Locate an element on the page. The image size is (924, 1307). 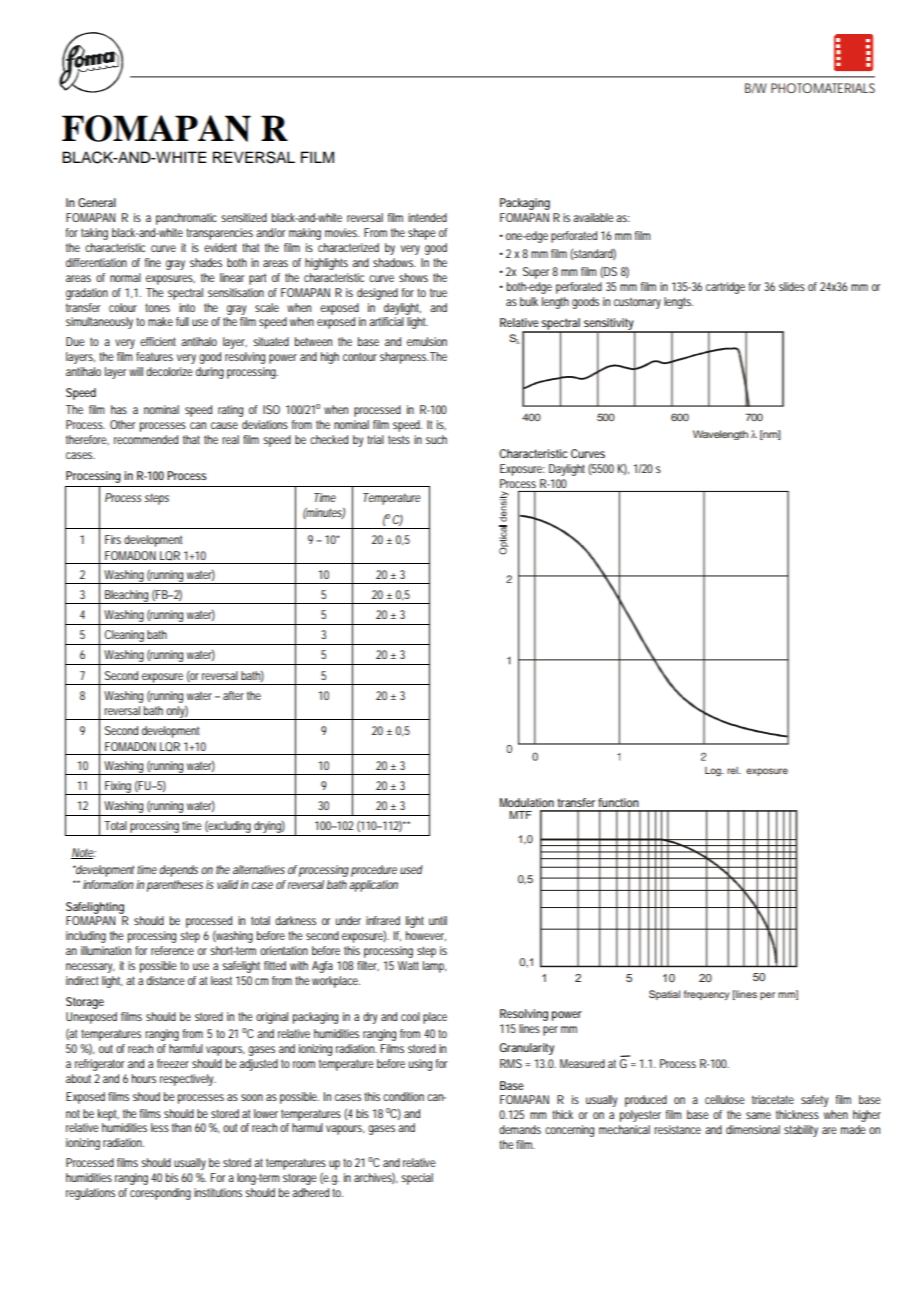
only is located at coordinates (177, 712).
